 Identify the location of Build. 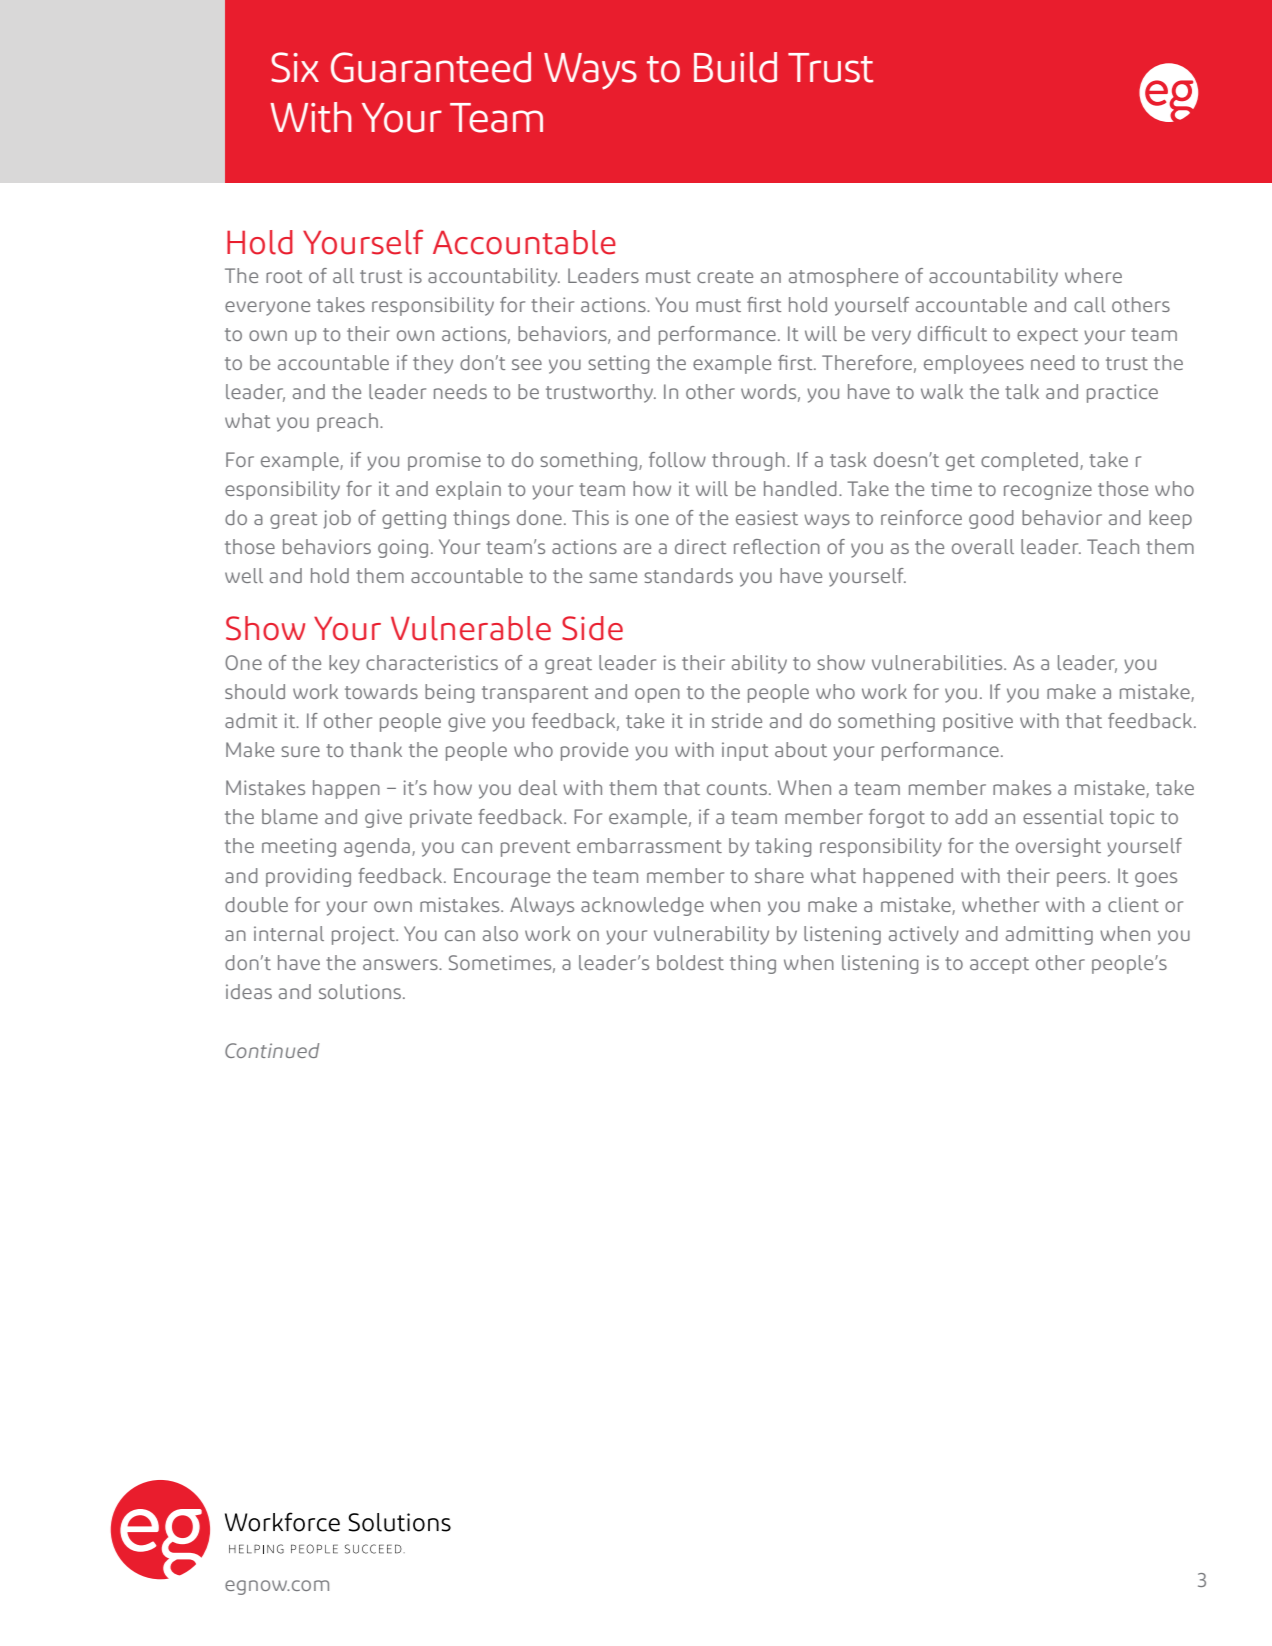
(735, 67).
